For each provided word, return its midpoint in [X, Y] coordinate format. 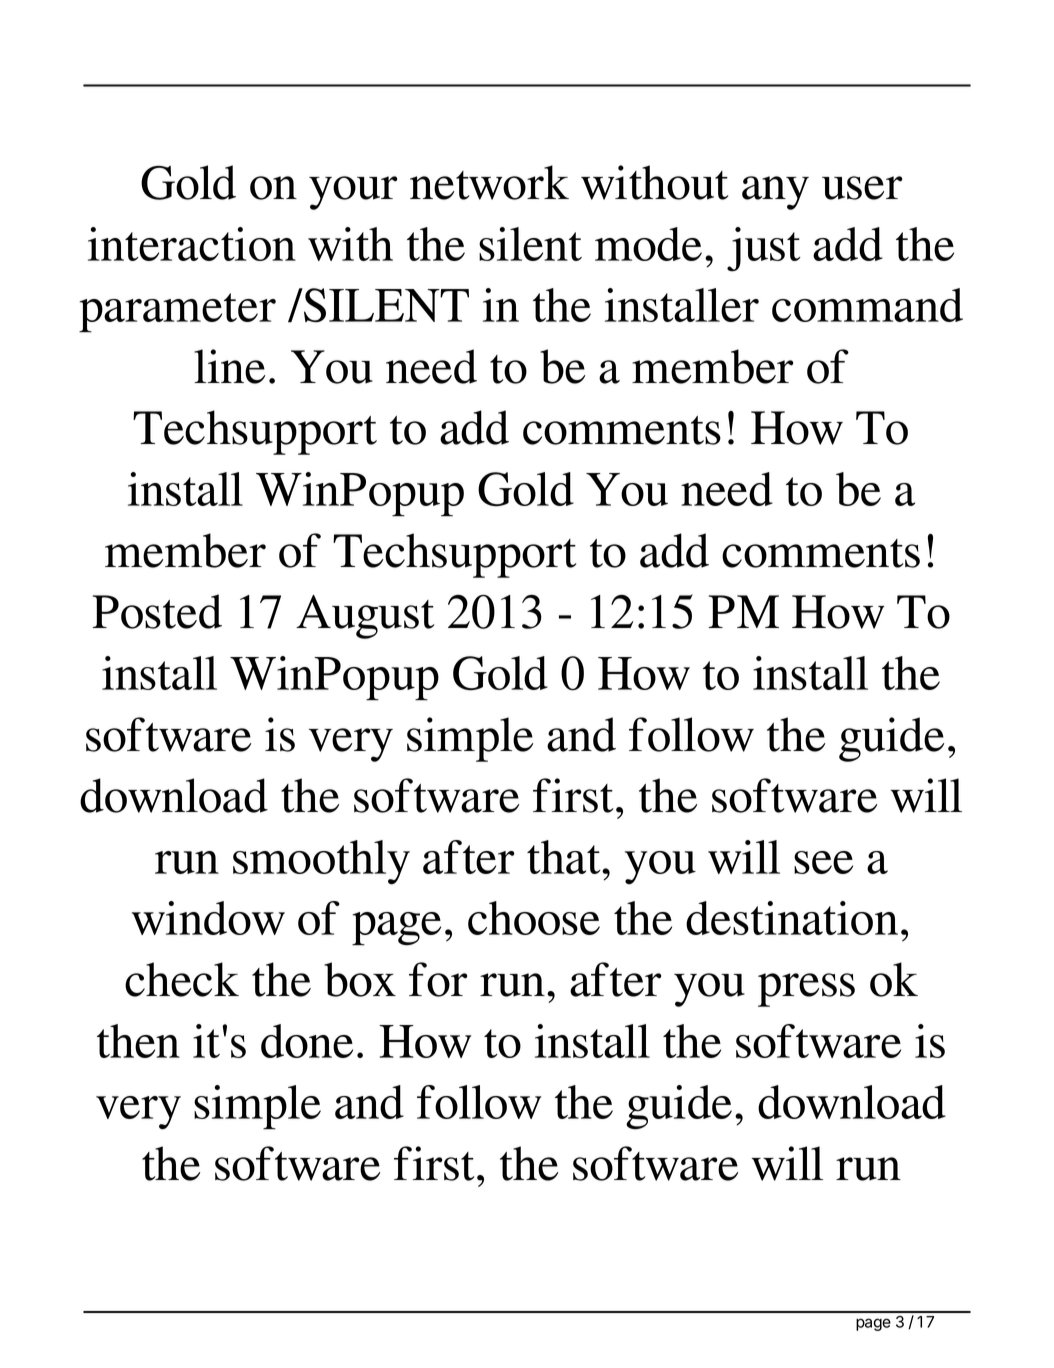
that [565, 857]
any [775, 193]
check [182, 979]
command [867, 305]
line [229, 366]
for [438, 979]
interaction [192, 244]
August [365, 617]
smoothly [321, 862]
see [823, 862]
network [489, 182]
